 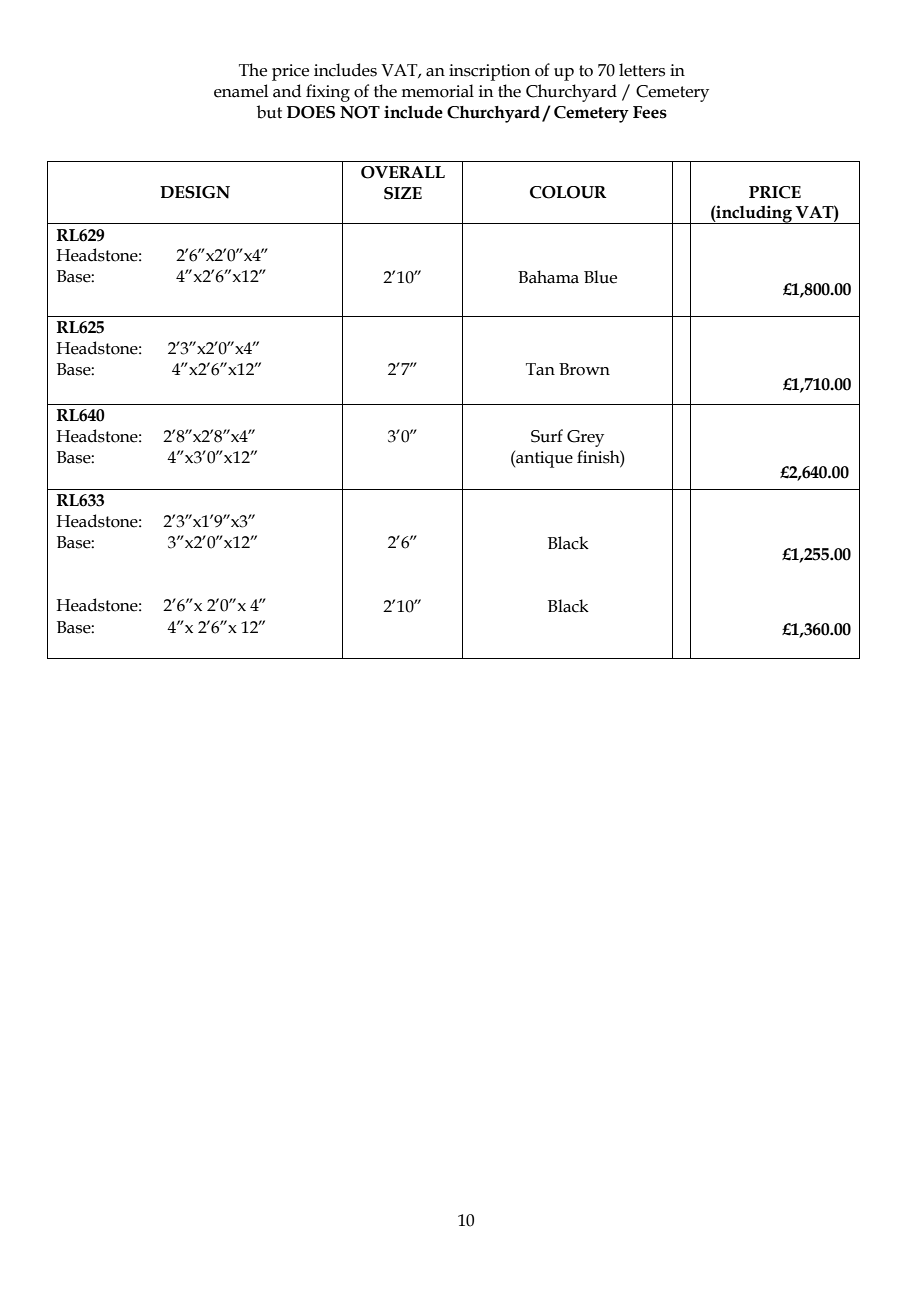 What do you see at coordinates (403, 172) in the screenshot?
I see `OVERALL` at bounding box center [403, 172].
